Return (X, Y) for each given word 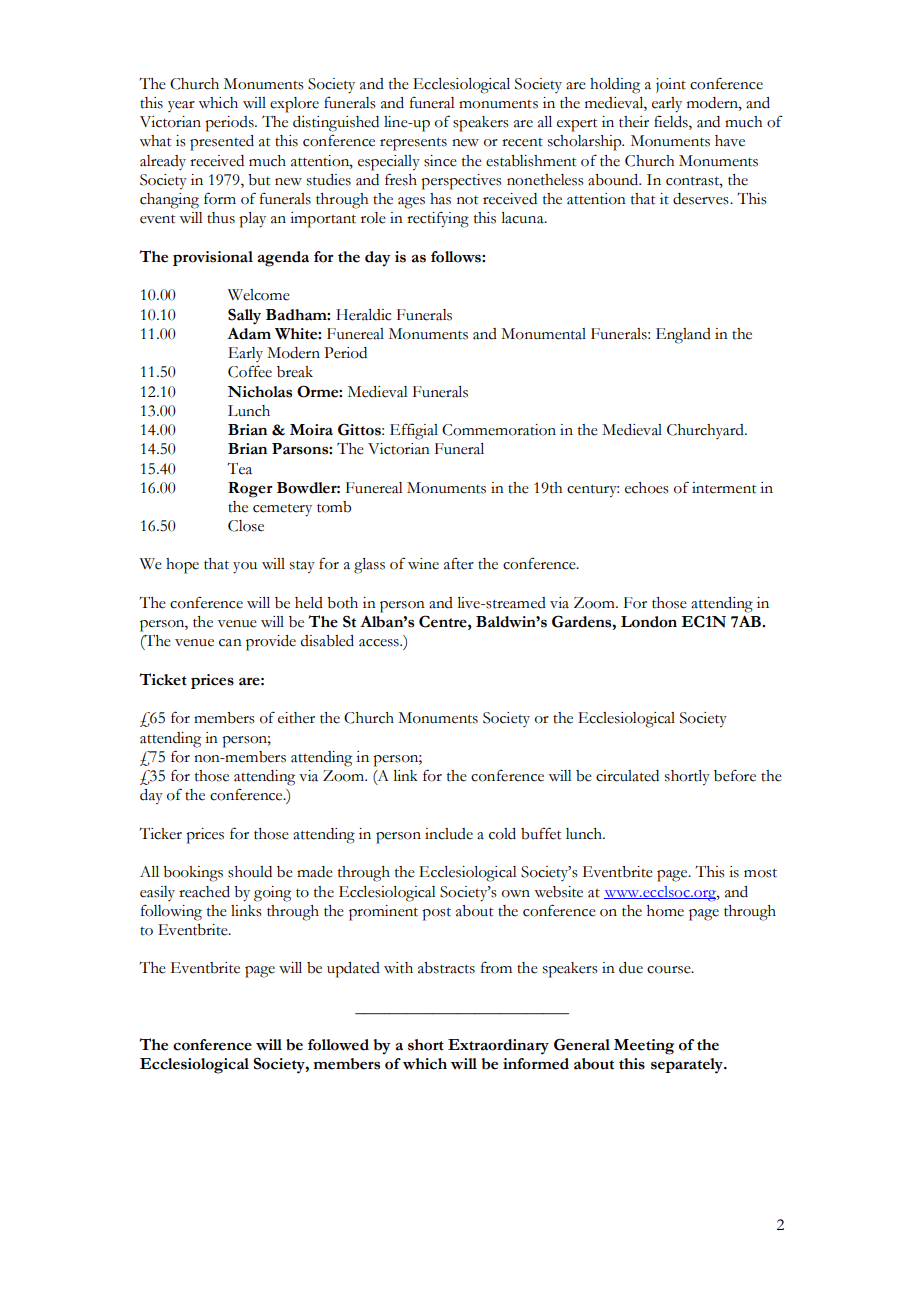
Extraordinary (498, 1047)
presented (222, 143)
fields (672, 122)
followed (338, 1045)
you (245, 568)
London (649, 622)
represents (413, 144)
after (459, 563)
